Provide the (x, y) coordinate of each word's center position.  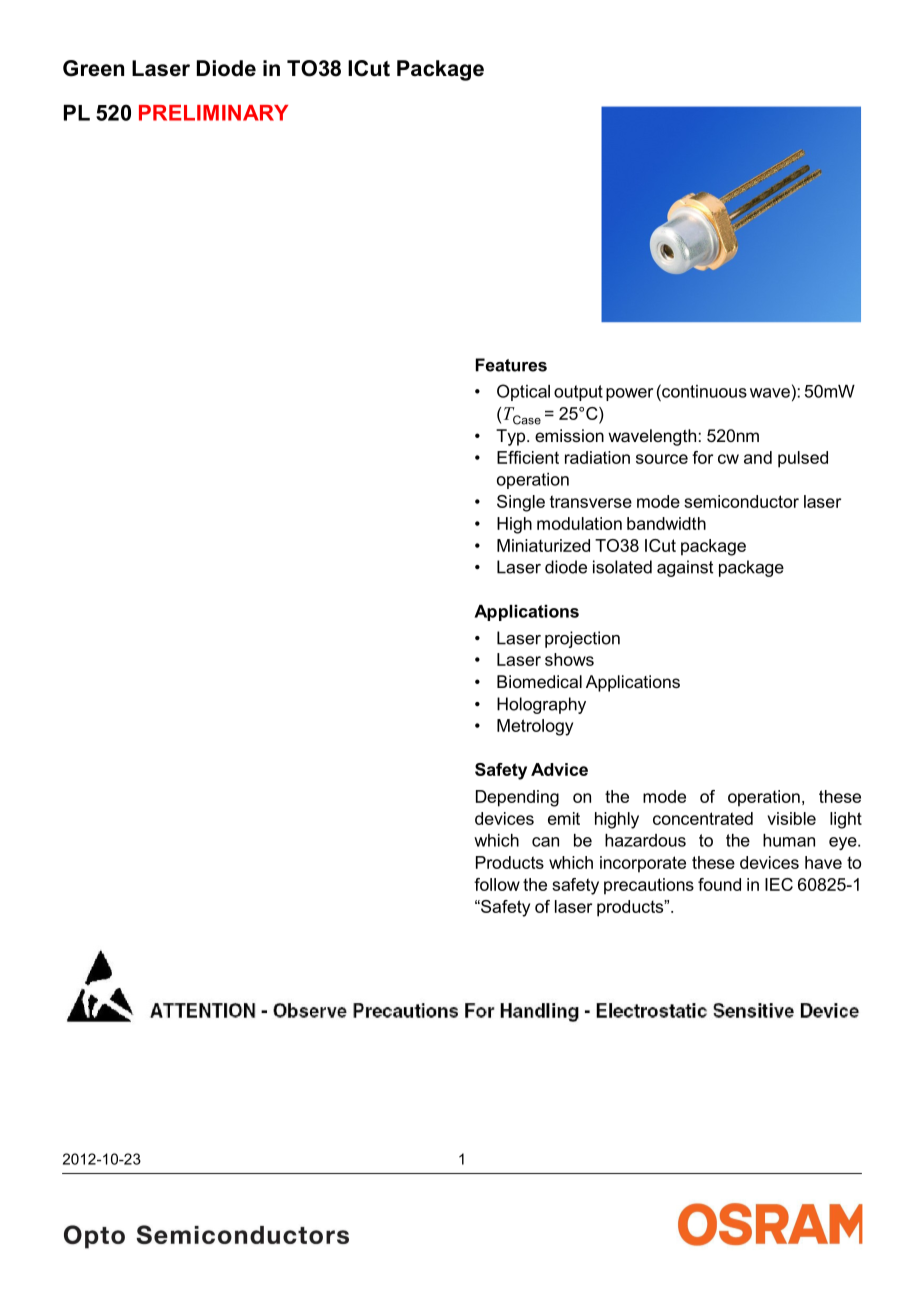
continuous (703, 391)
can (545, 842)
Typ (512, 437)
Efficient (528, 457)
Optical (523, 392)
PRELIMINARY (213, 113)
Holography (541, 705)
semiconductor (741, 501)
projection (582, 639)
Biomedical (539, 681)
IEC (779, 884)
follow (497, 884)
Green (93, 68)
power (629, 394)
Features (511, 365)
